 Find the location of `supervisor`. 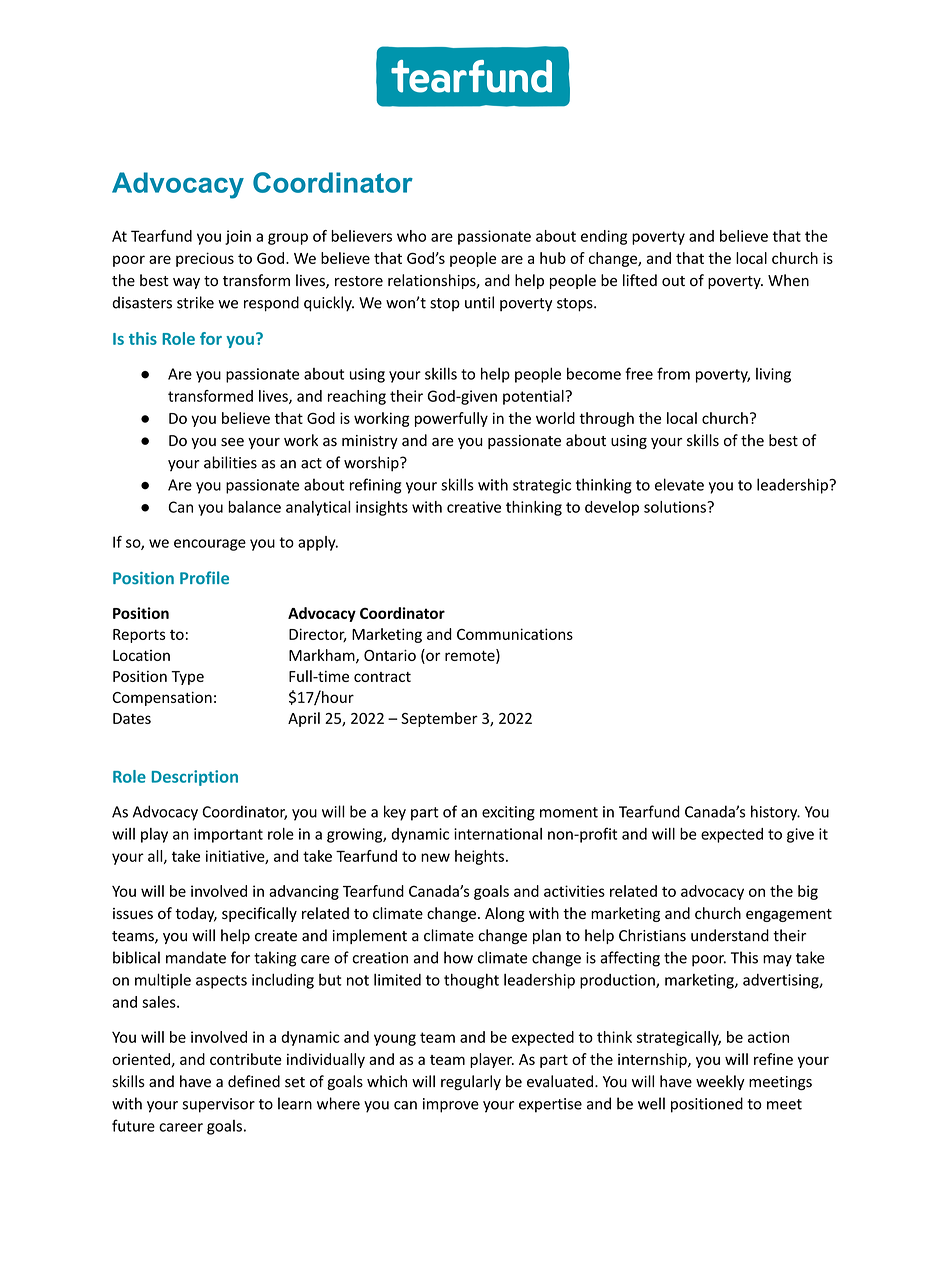

supervisor is located at coordinates (218, 1105).
